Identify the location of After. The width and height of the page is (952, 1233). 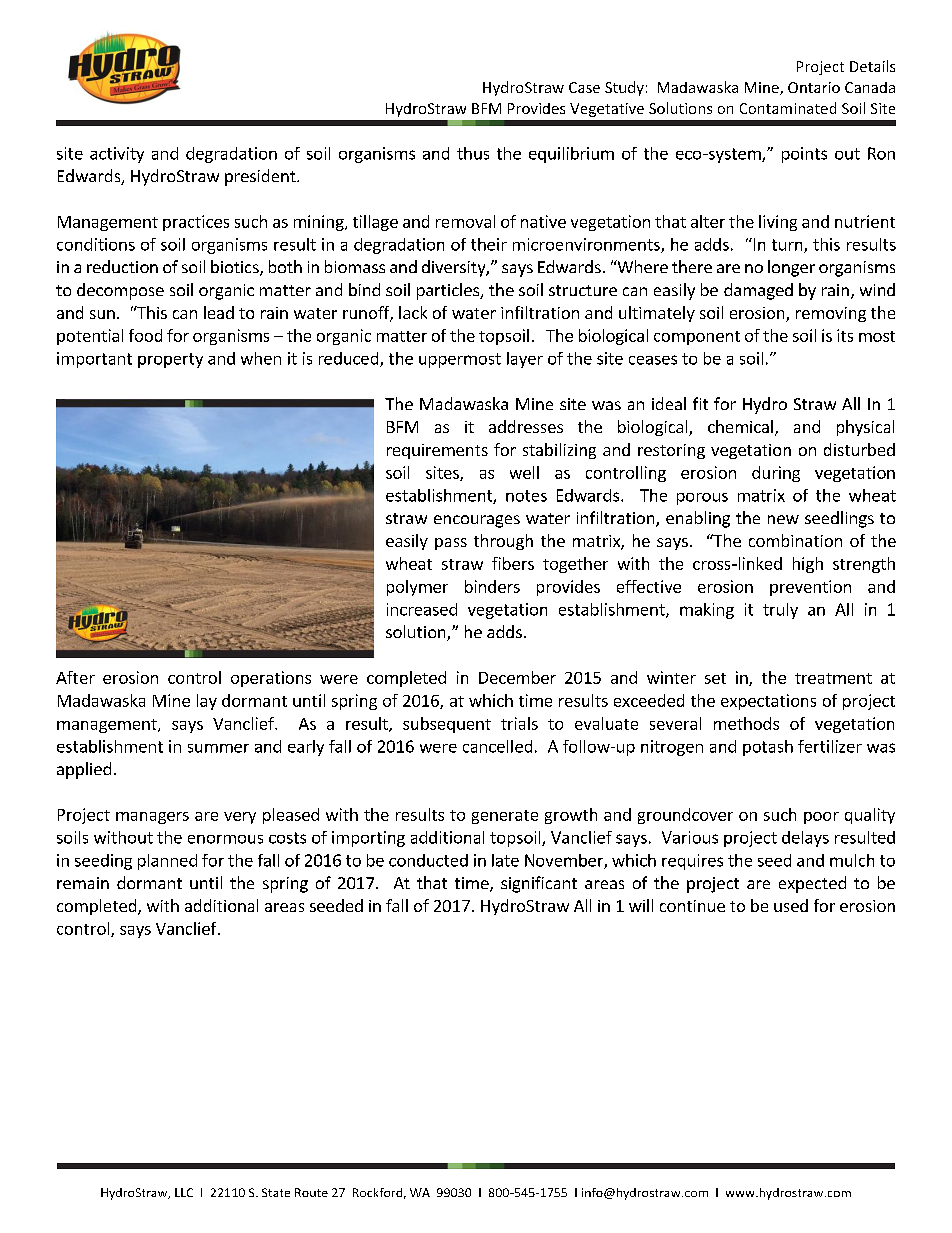
(75, 677).
